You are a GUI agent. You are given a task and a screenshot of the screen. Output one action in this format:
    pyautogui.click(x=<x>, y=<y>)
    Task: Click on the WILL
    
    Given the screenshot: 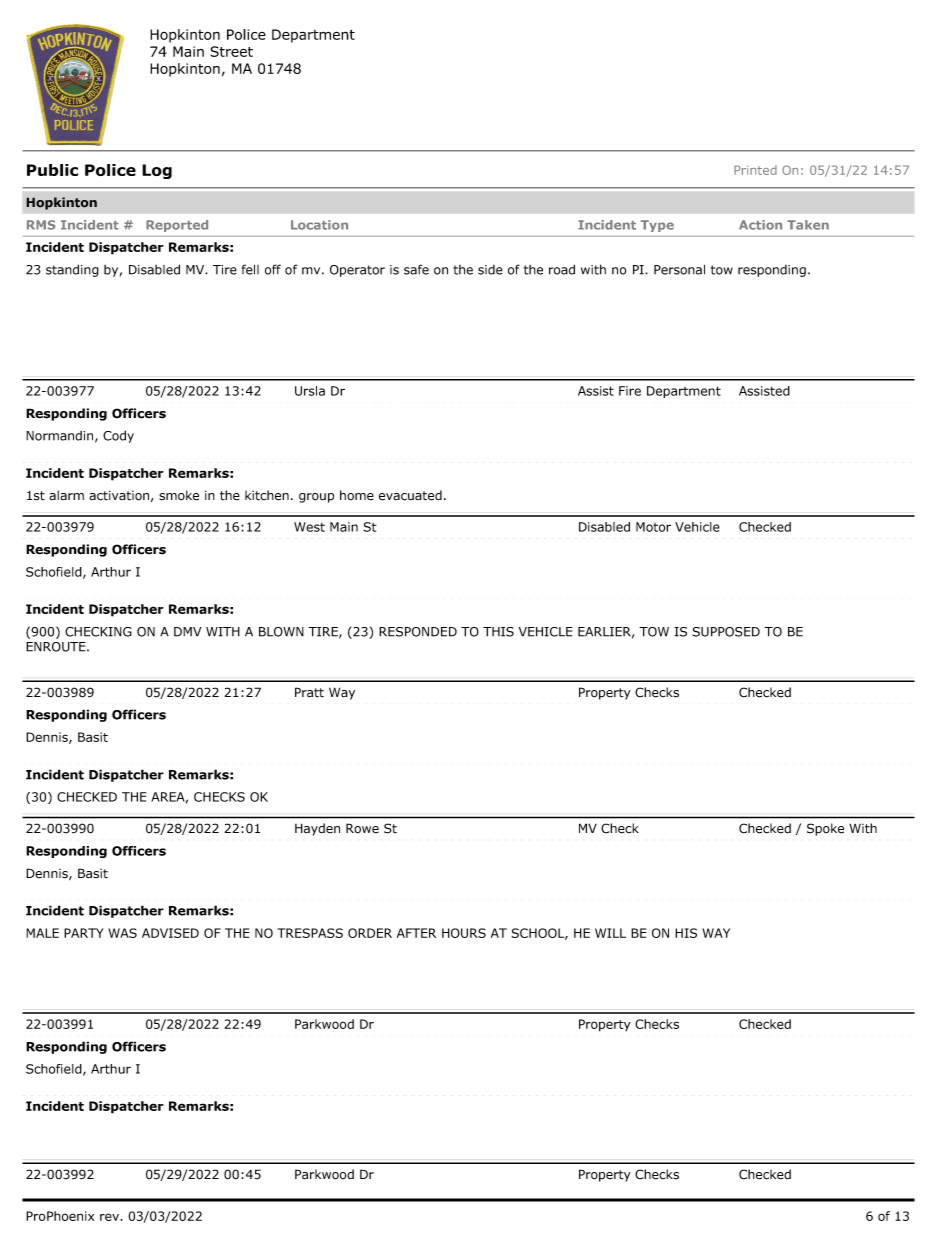 What is the action you would take?
    pyautogui.click(x=610, y=933)
